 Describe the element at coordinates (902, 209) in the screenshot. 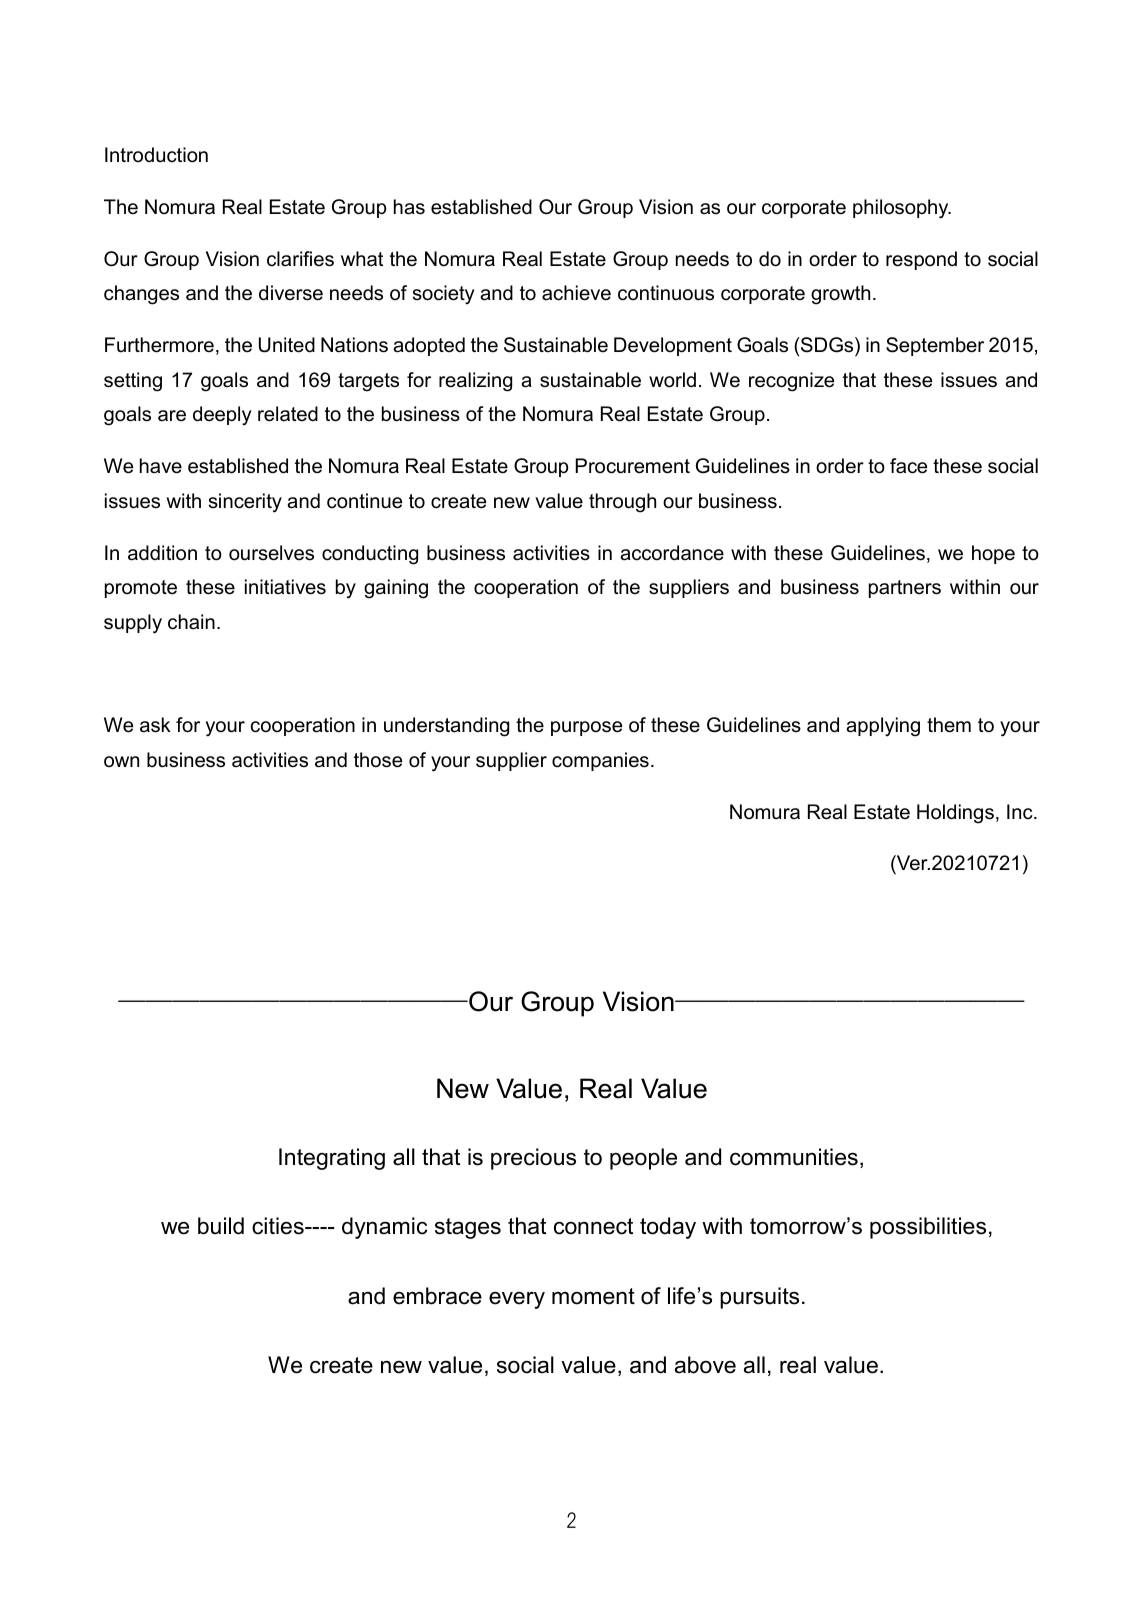

I see `philosophy` at that location.
